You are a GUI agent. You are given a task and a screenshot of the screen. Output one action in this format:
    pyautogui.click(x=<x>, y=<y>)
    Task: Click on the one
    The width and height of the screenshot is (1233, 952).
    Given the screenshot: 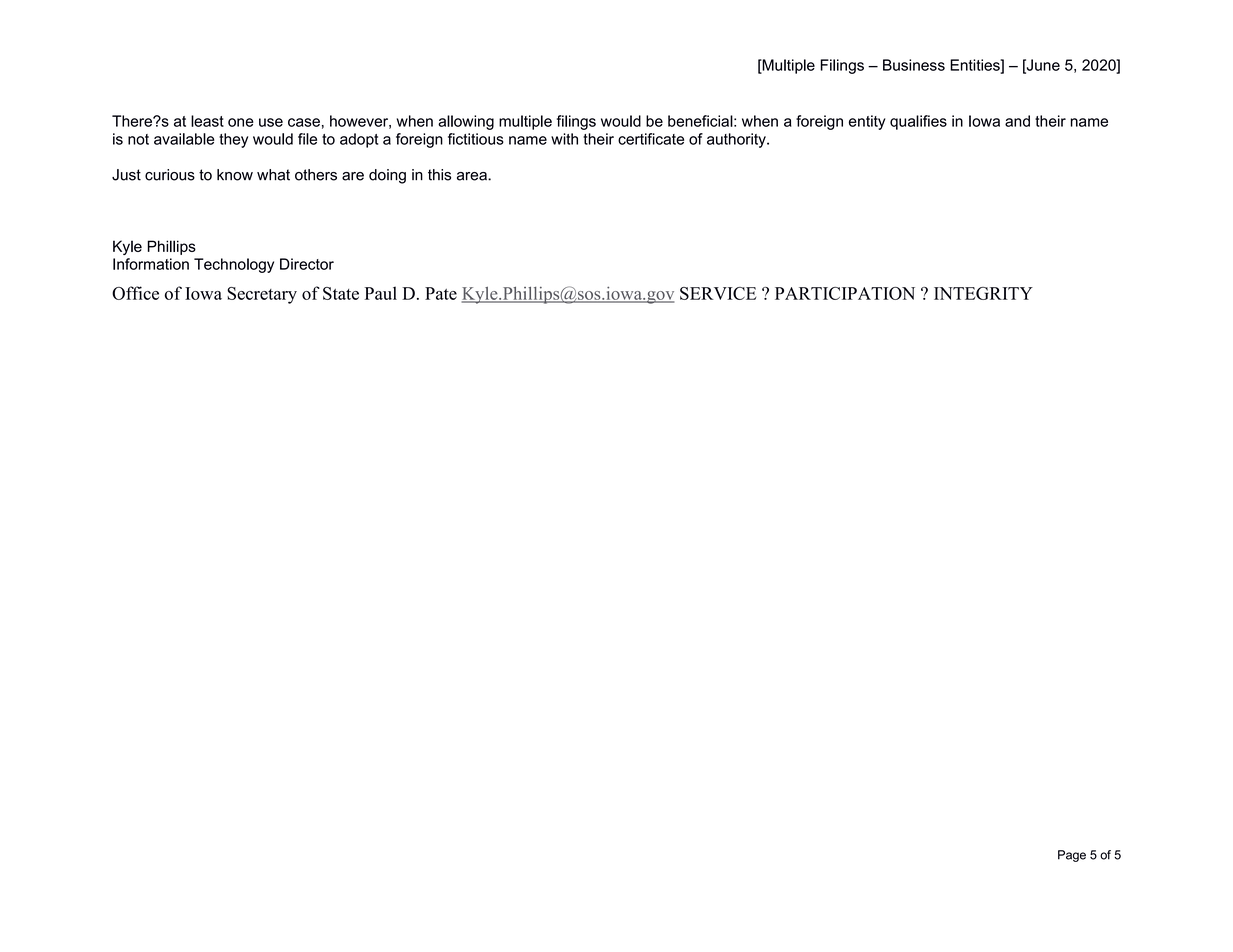 What is the action you would take?
    pyautogui.click(x=241, y=122)
